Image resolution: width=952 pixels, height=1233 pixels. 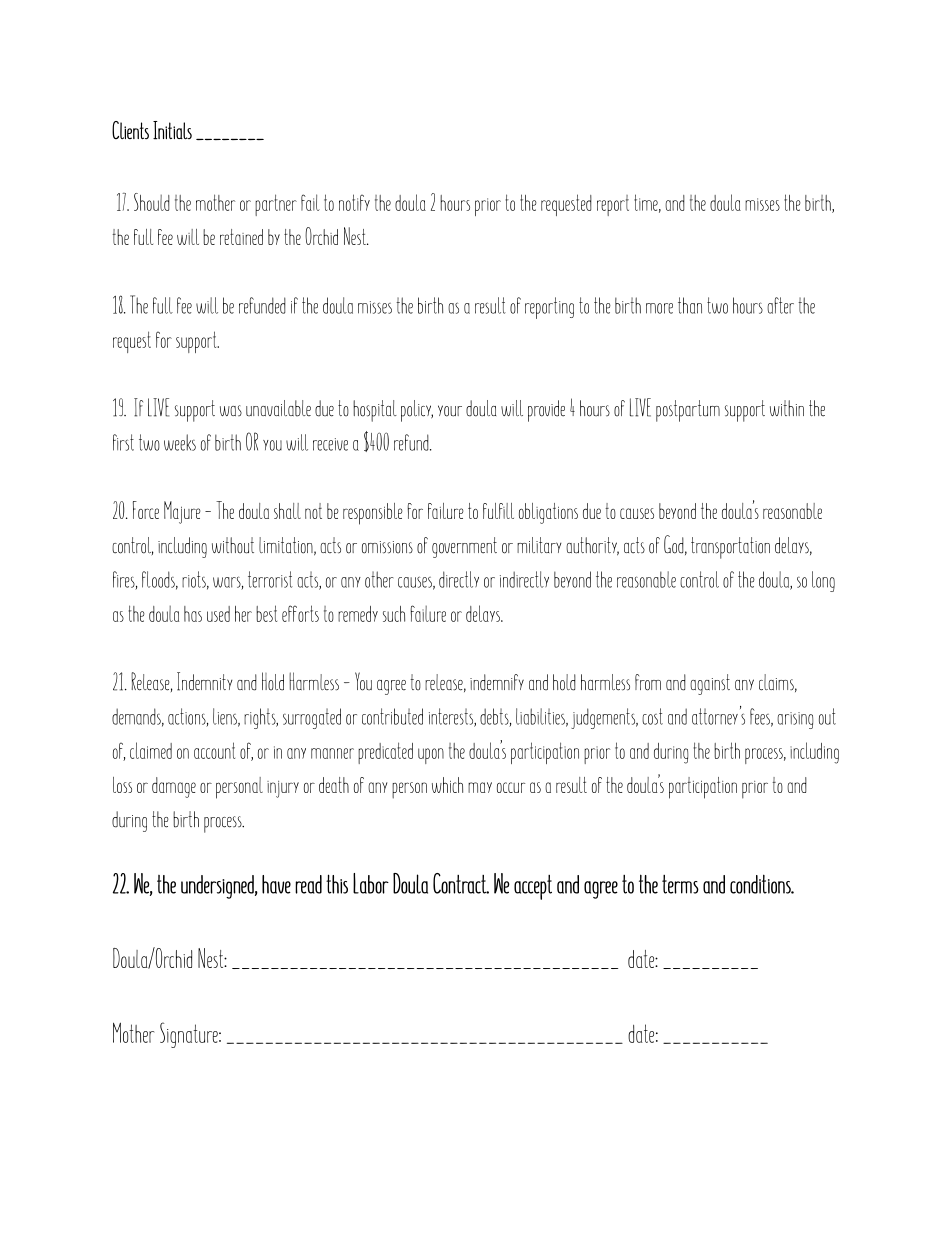 What do you see at coordinates (172, 130) in the document?
I see `Initials` at bounding box center [172, 130].
